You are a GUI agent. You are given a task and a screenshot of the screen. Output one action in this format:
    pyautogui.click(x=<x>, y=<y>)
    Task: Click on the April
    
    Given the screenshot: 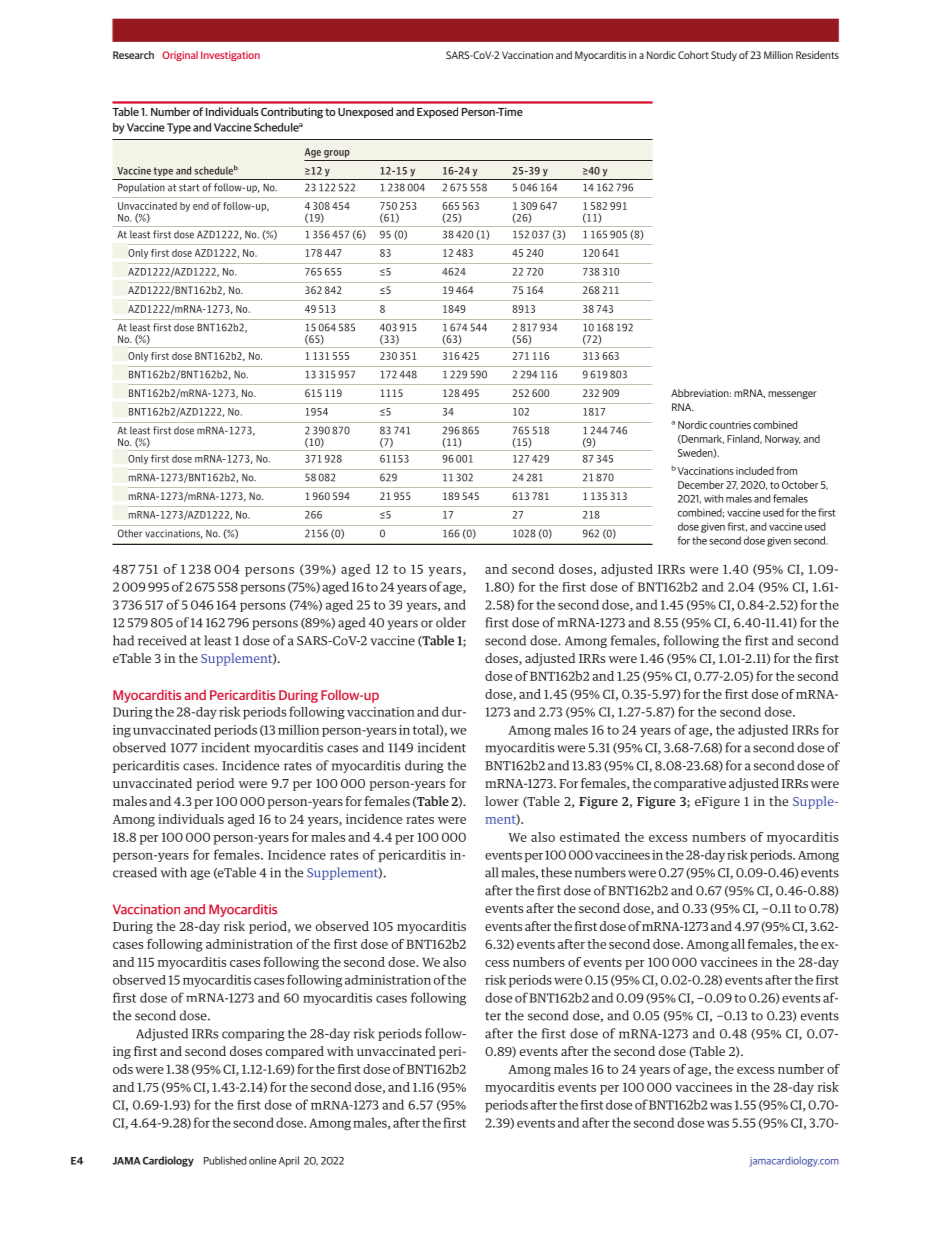 What is the action you would take?
    pyautogui.click(x=289, y=1161)
